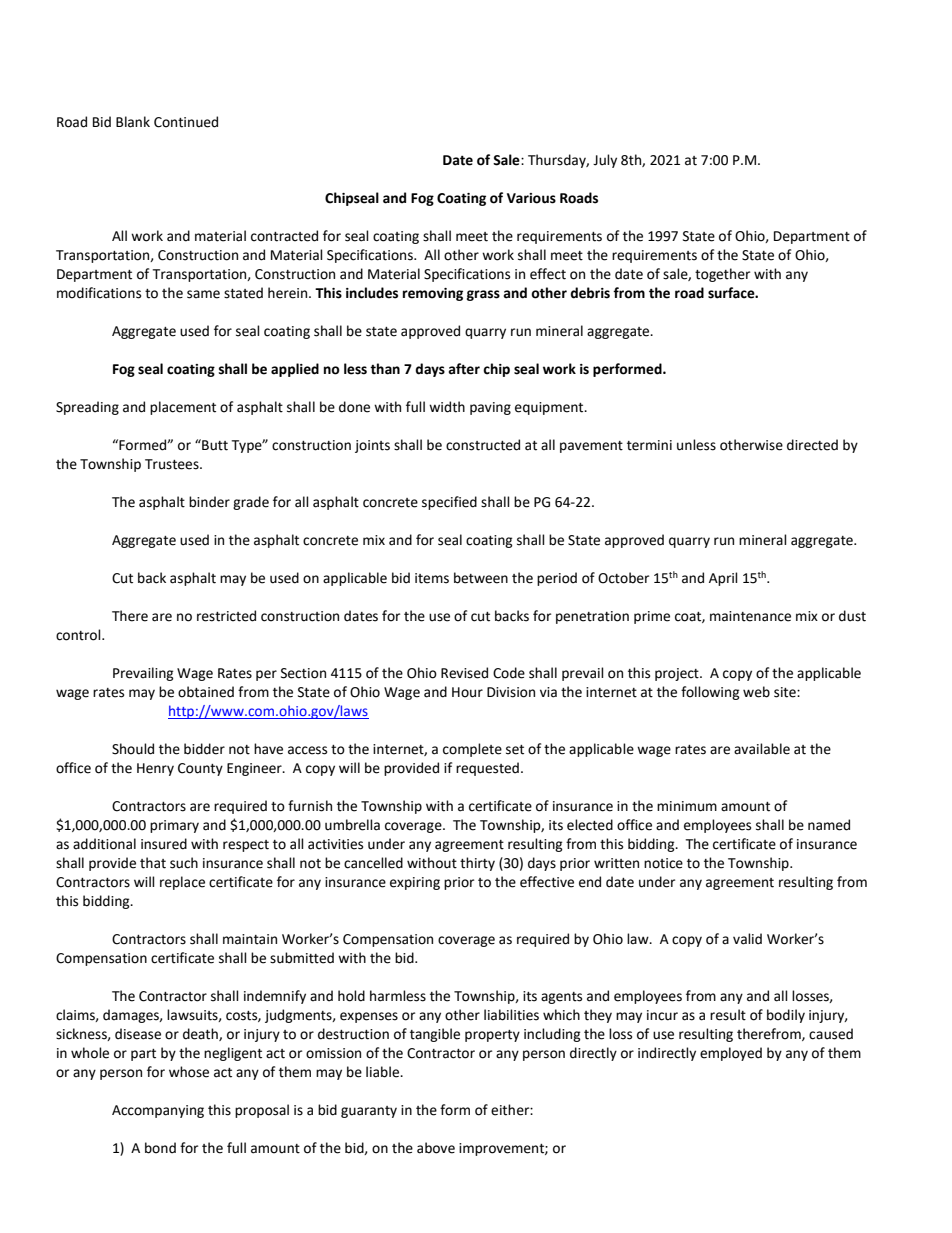 The height and width of the screenshot is (1233, 952). Describe the element at coordinates (605, 161) in the screenshot. I see `July` at that location.
